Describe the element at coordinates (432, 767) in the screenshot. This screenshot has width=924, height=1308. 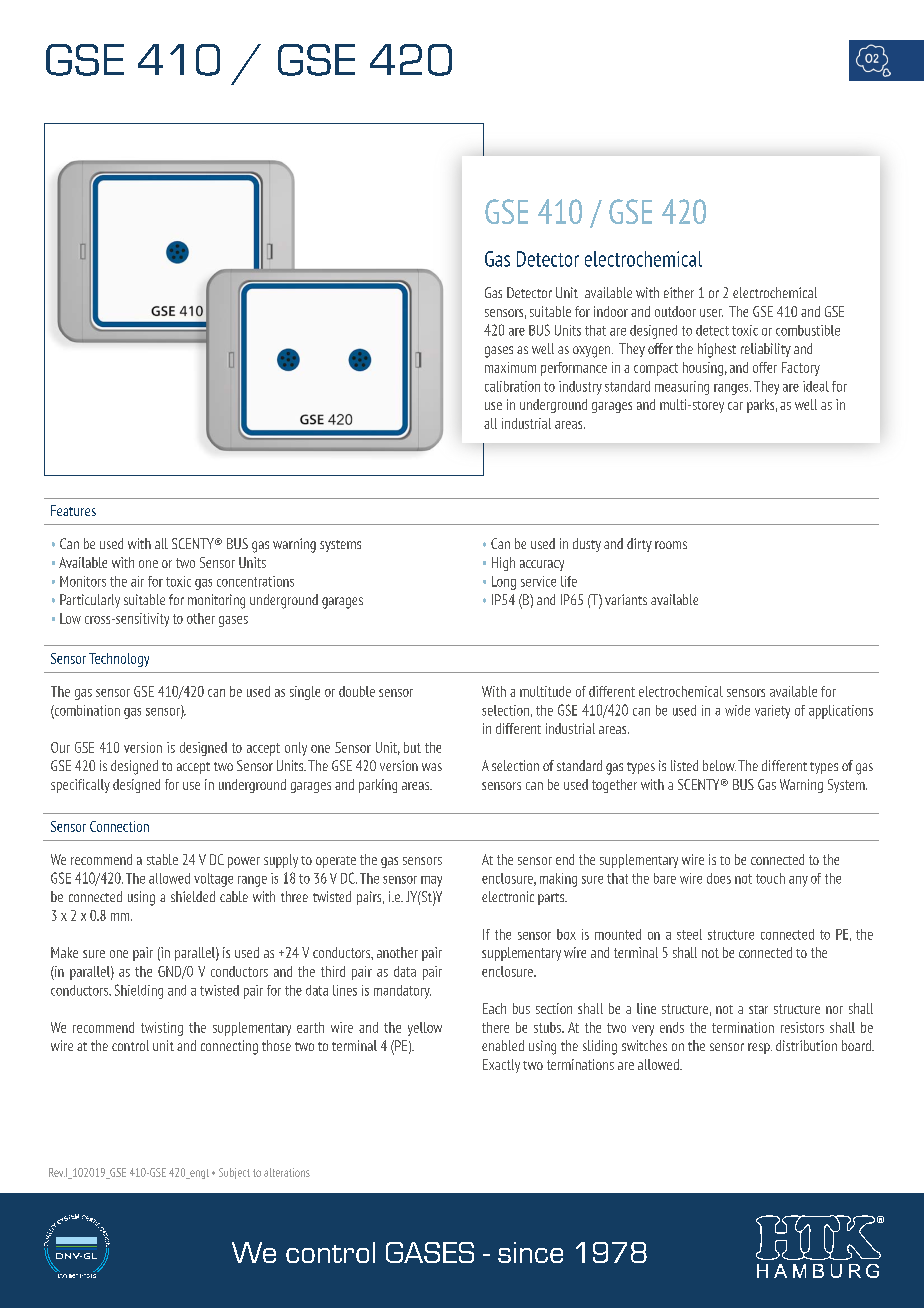
I see `was` at that location.
